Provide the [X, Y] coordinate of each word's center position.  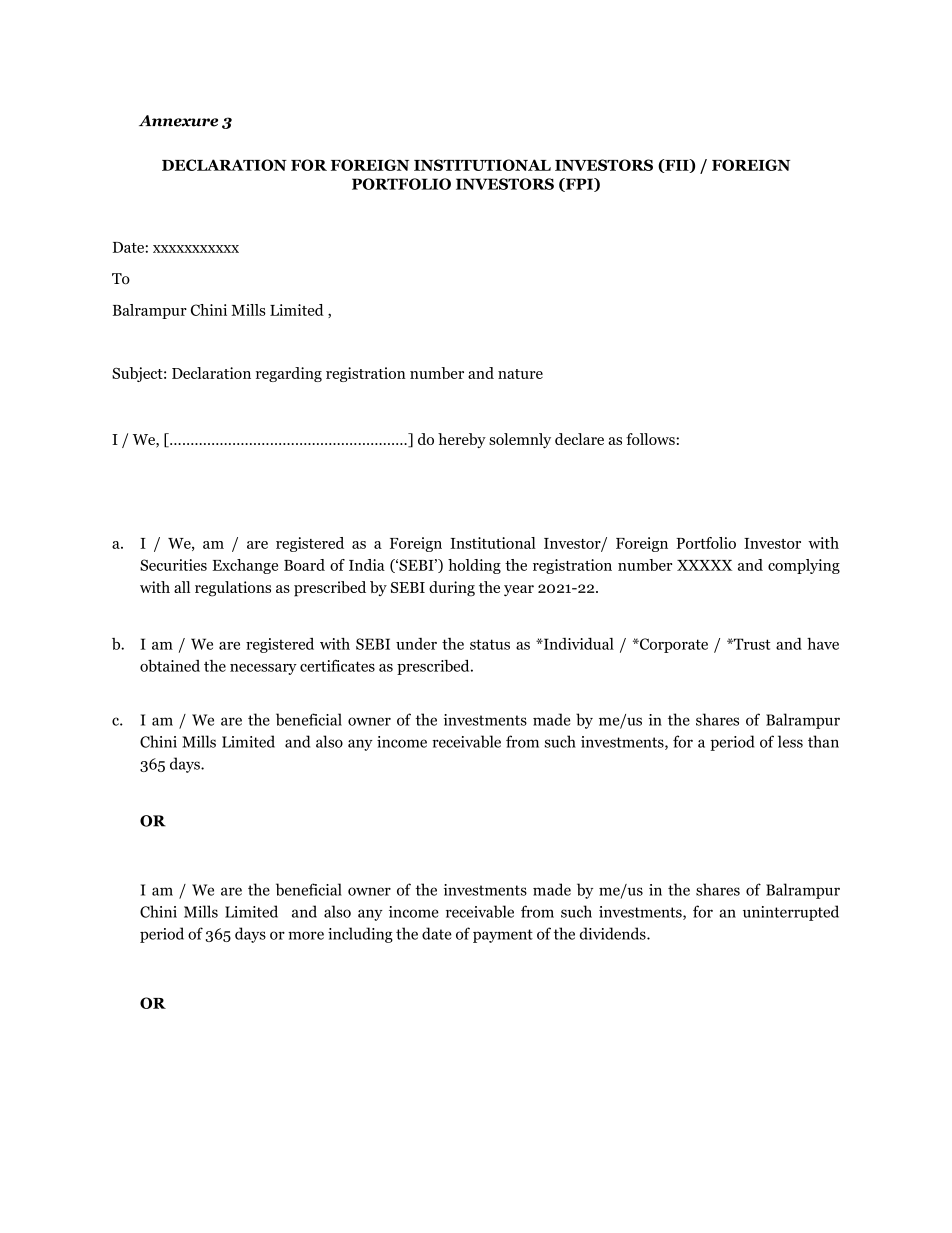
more [306, 935]
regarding [289, 374]
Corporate [673, 645]
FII [677, 166]
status [490, 644]
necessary [263, 669]
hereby [462, 440]
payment [503, 936]
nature [520, 374]
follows [650, 439]
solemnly [520, 441]
